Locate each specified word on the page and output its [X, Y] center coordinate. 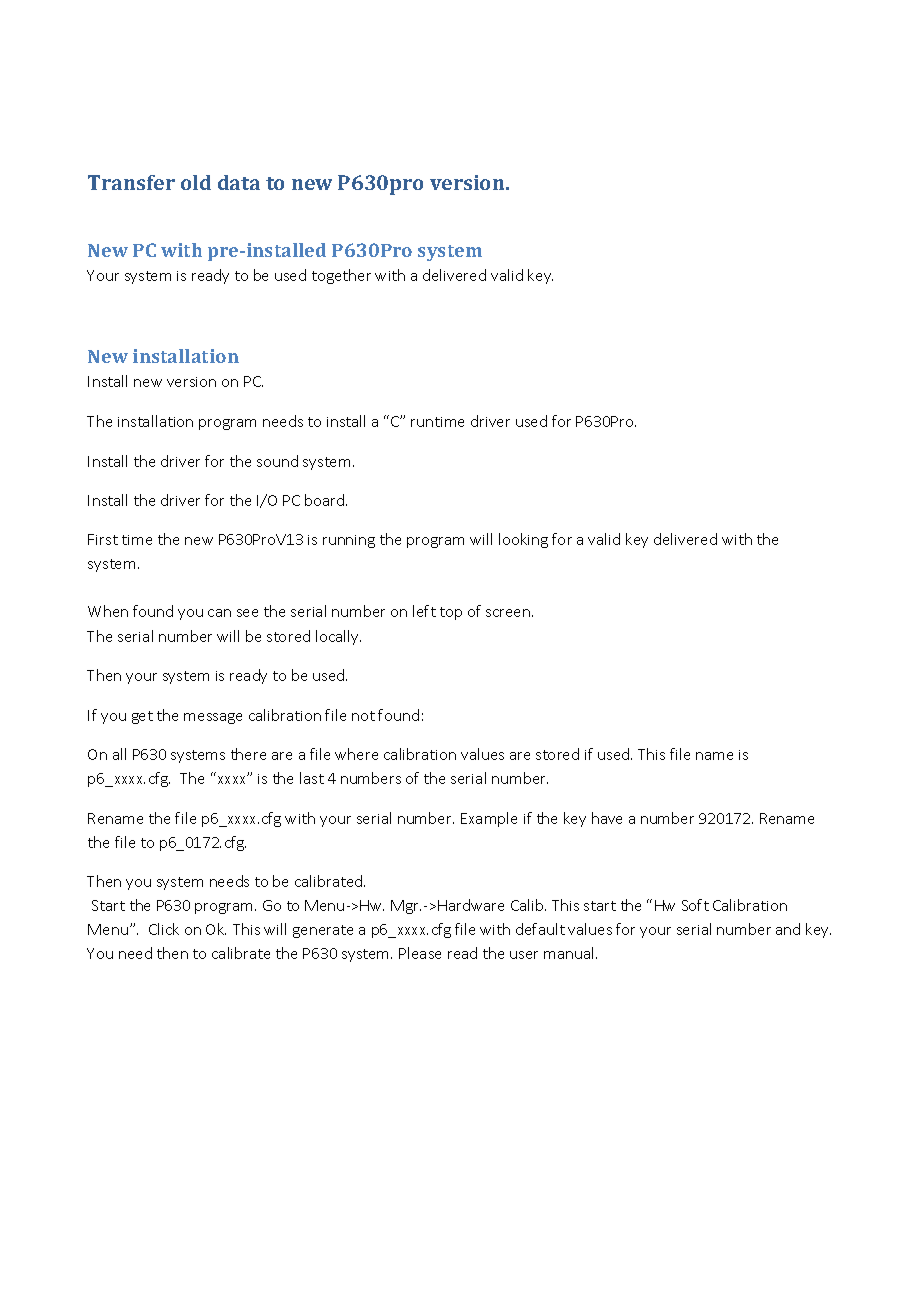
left [424, 611]
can [219, 613]
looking [523, 540]
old [196, 182]
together [341, 276]
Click [164, 929]
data [239, 182]
